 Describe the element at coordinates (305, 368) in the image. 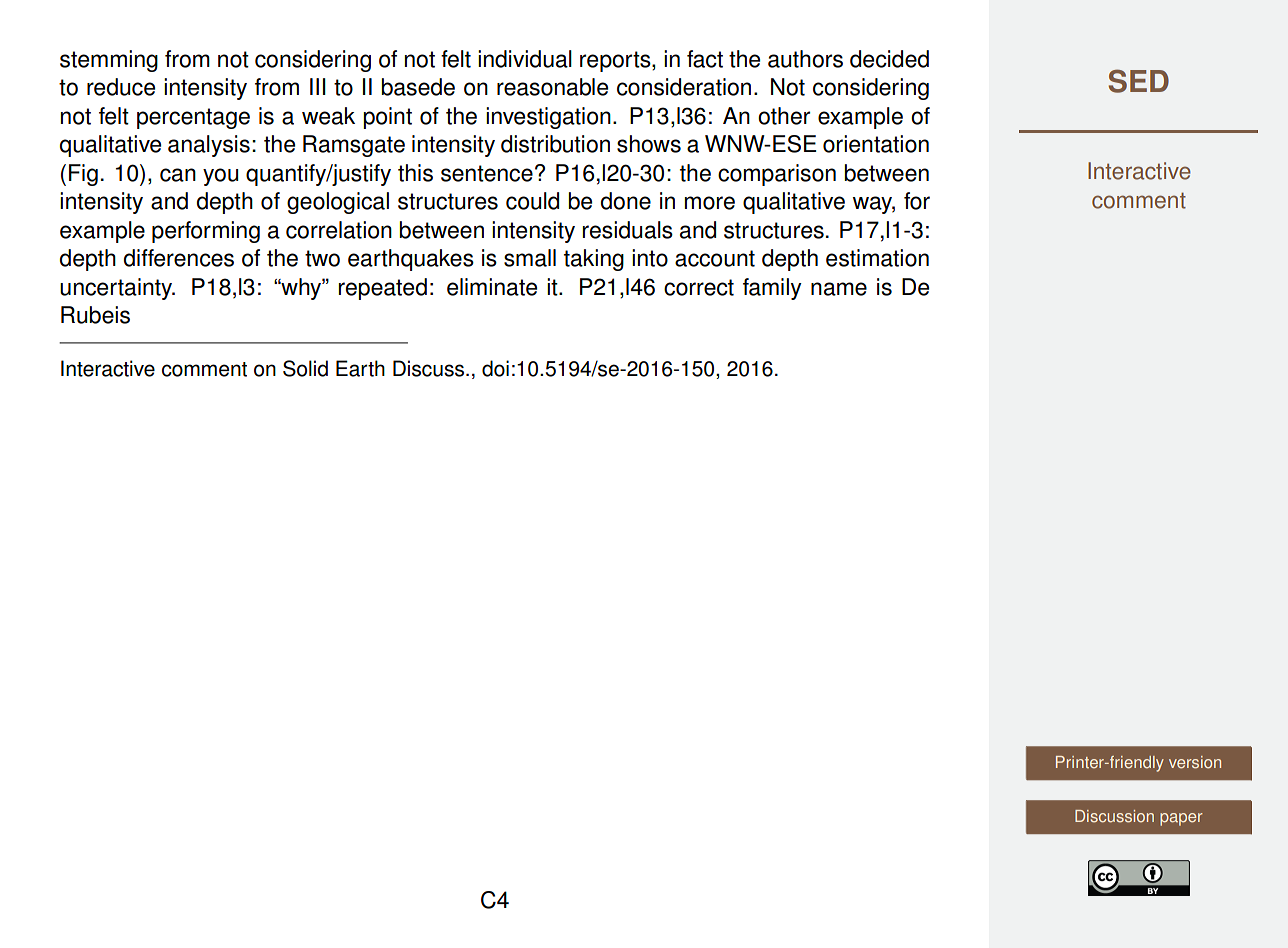

I see `Solid` at that location.
